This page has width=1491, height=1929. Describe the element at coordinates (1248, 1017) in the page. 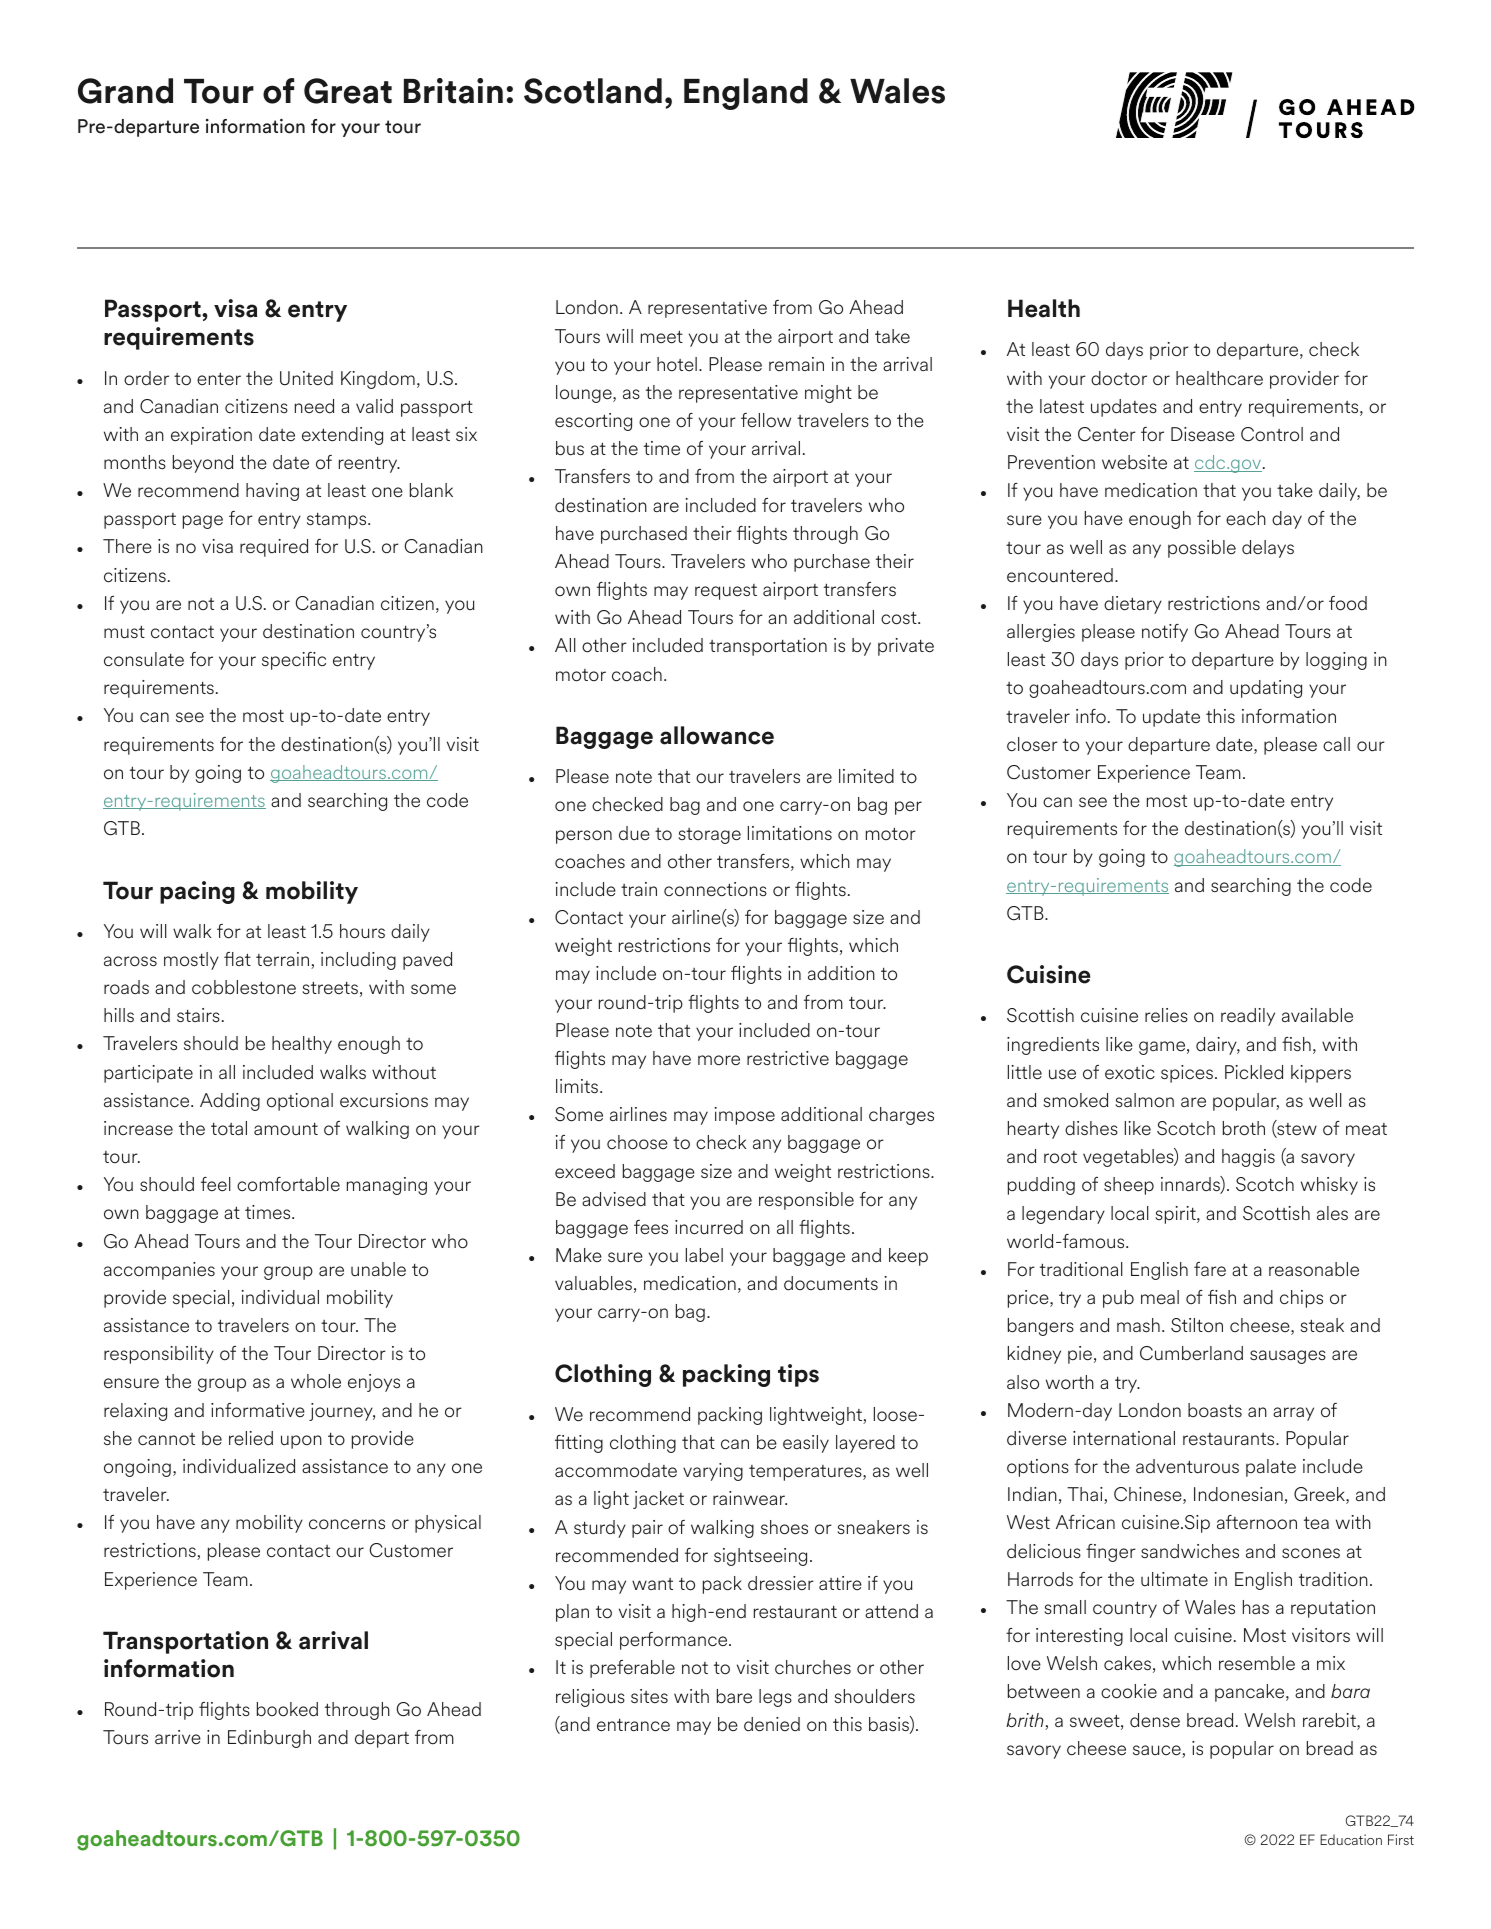

I see `readily` at that location.
